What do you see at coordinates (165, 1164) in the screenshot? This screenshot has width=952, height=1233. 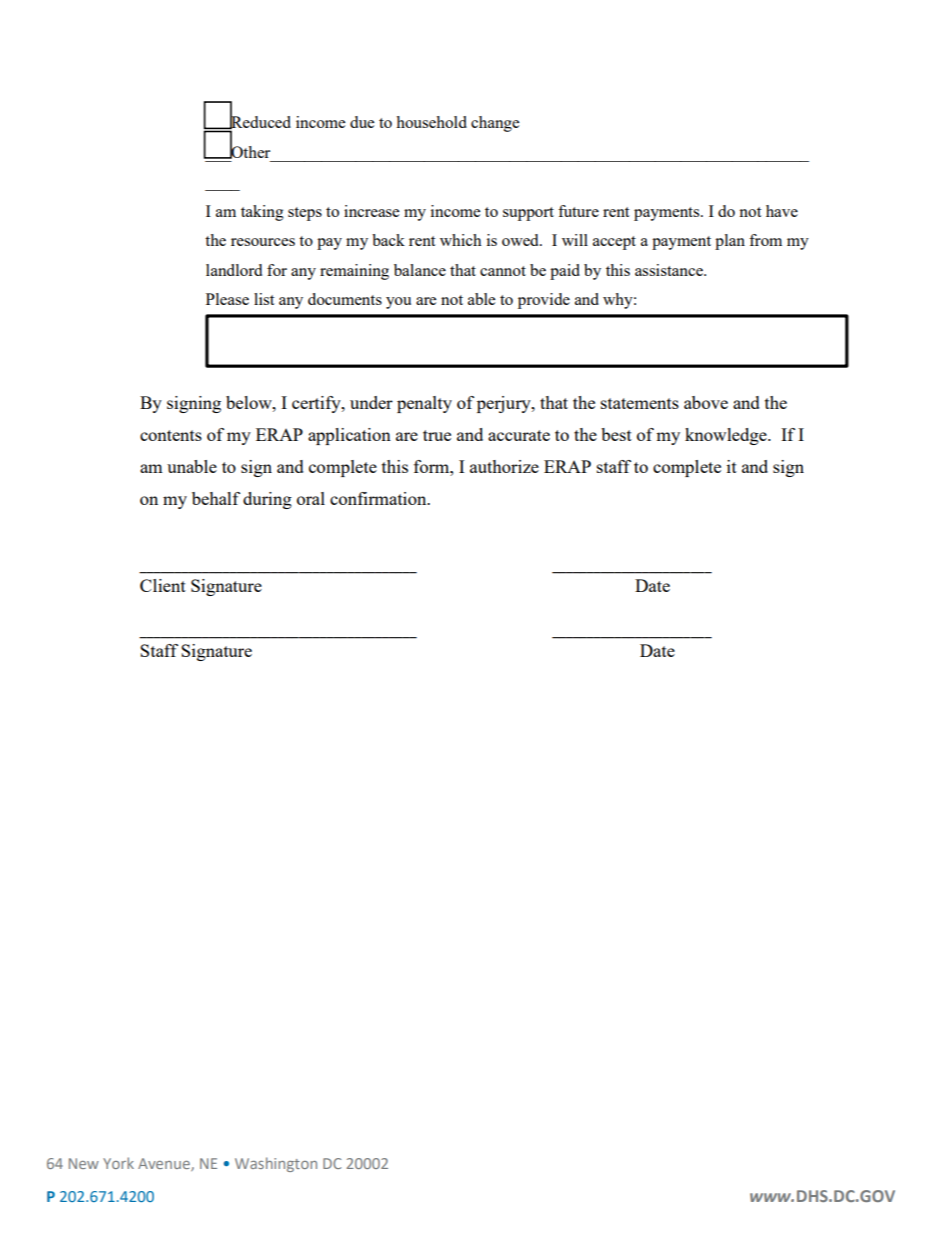 I see `Avenue` at bounding box center [165, 1164].
